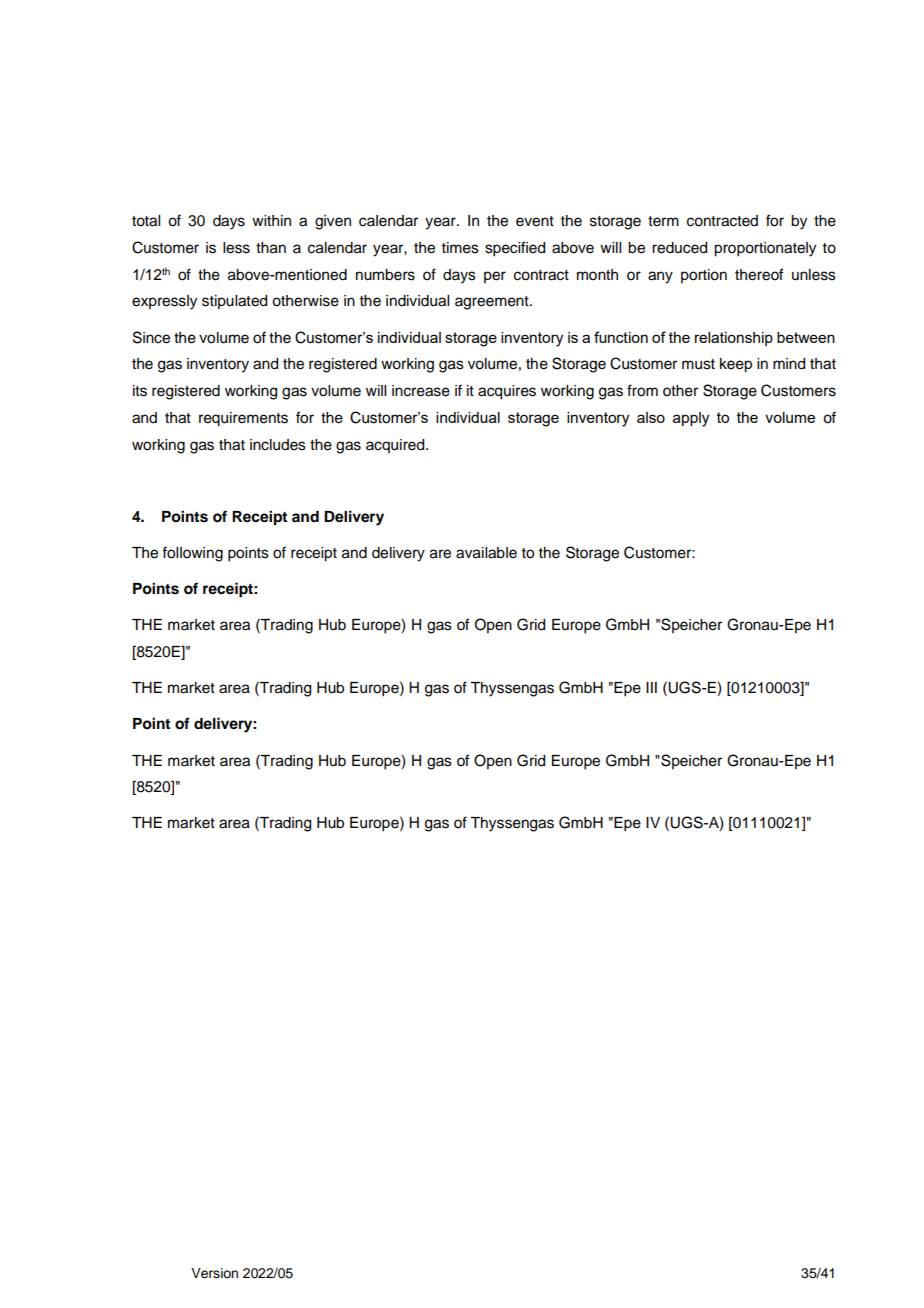  Describe the element at coordinates (651, 687) in the page. I see `III` at that location.
